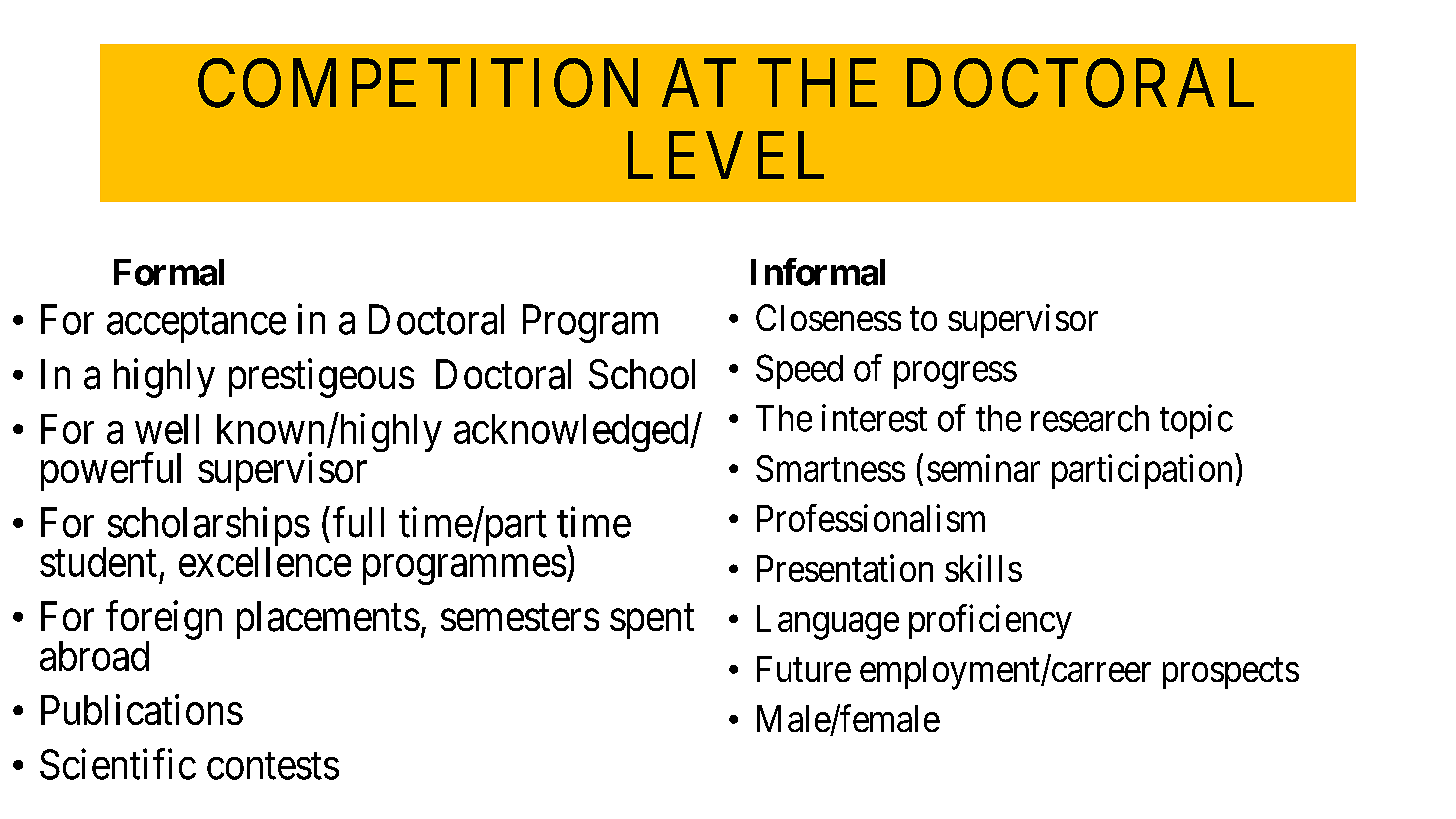 The image size is (1456, 819). What do you see at coordinates (1090, 418) in the image?
I see `research` at bounding box center [1090, 418].
